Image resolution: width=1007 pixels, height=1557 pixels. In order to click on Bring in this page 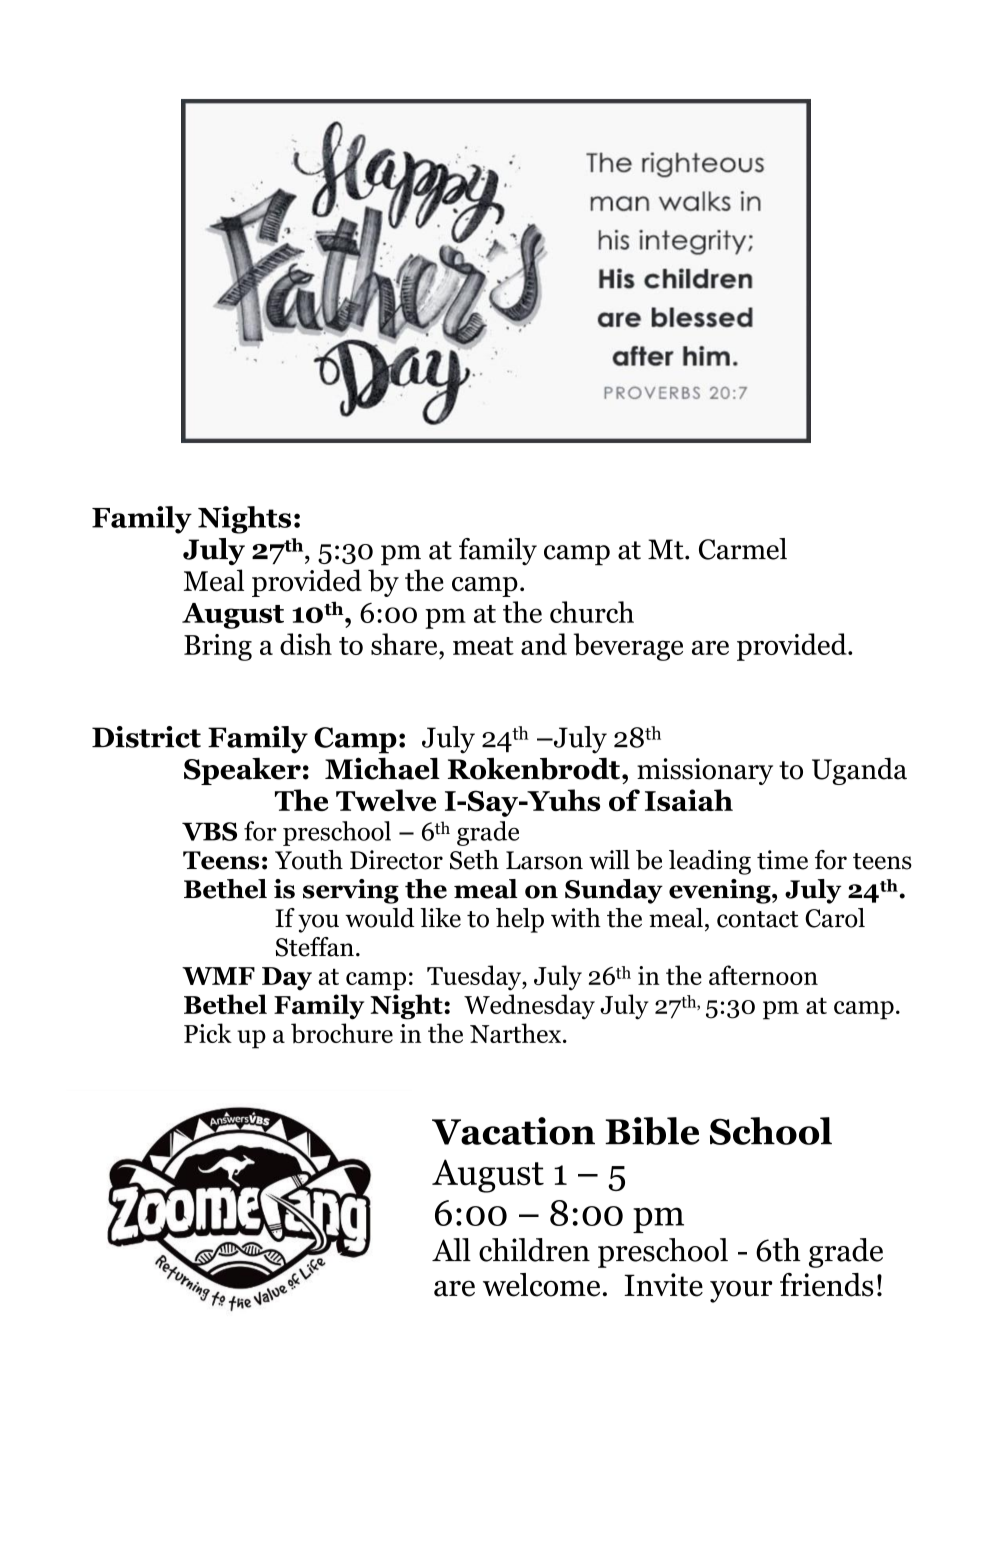, I will do `click(218, 647)`.
